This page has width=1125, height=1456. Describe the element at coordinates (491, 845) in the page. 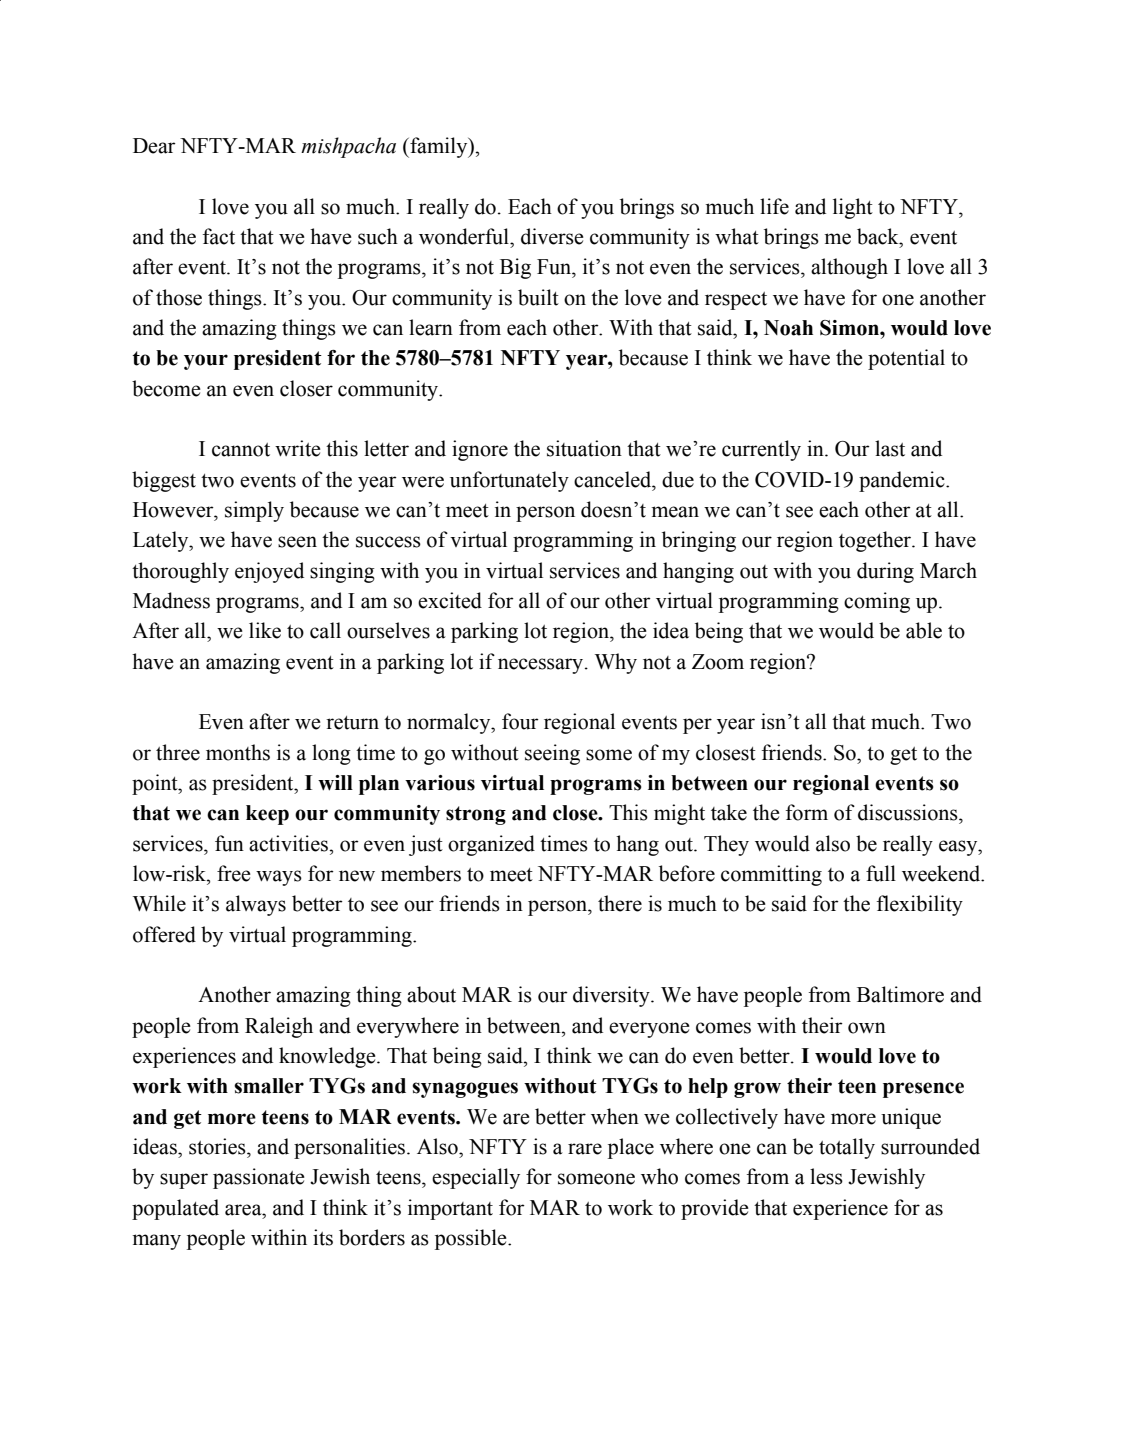

I see `organized` at that location.
